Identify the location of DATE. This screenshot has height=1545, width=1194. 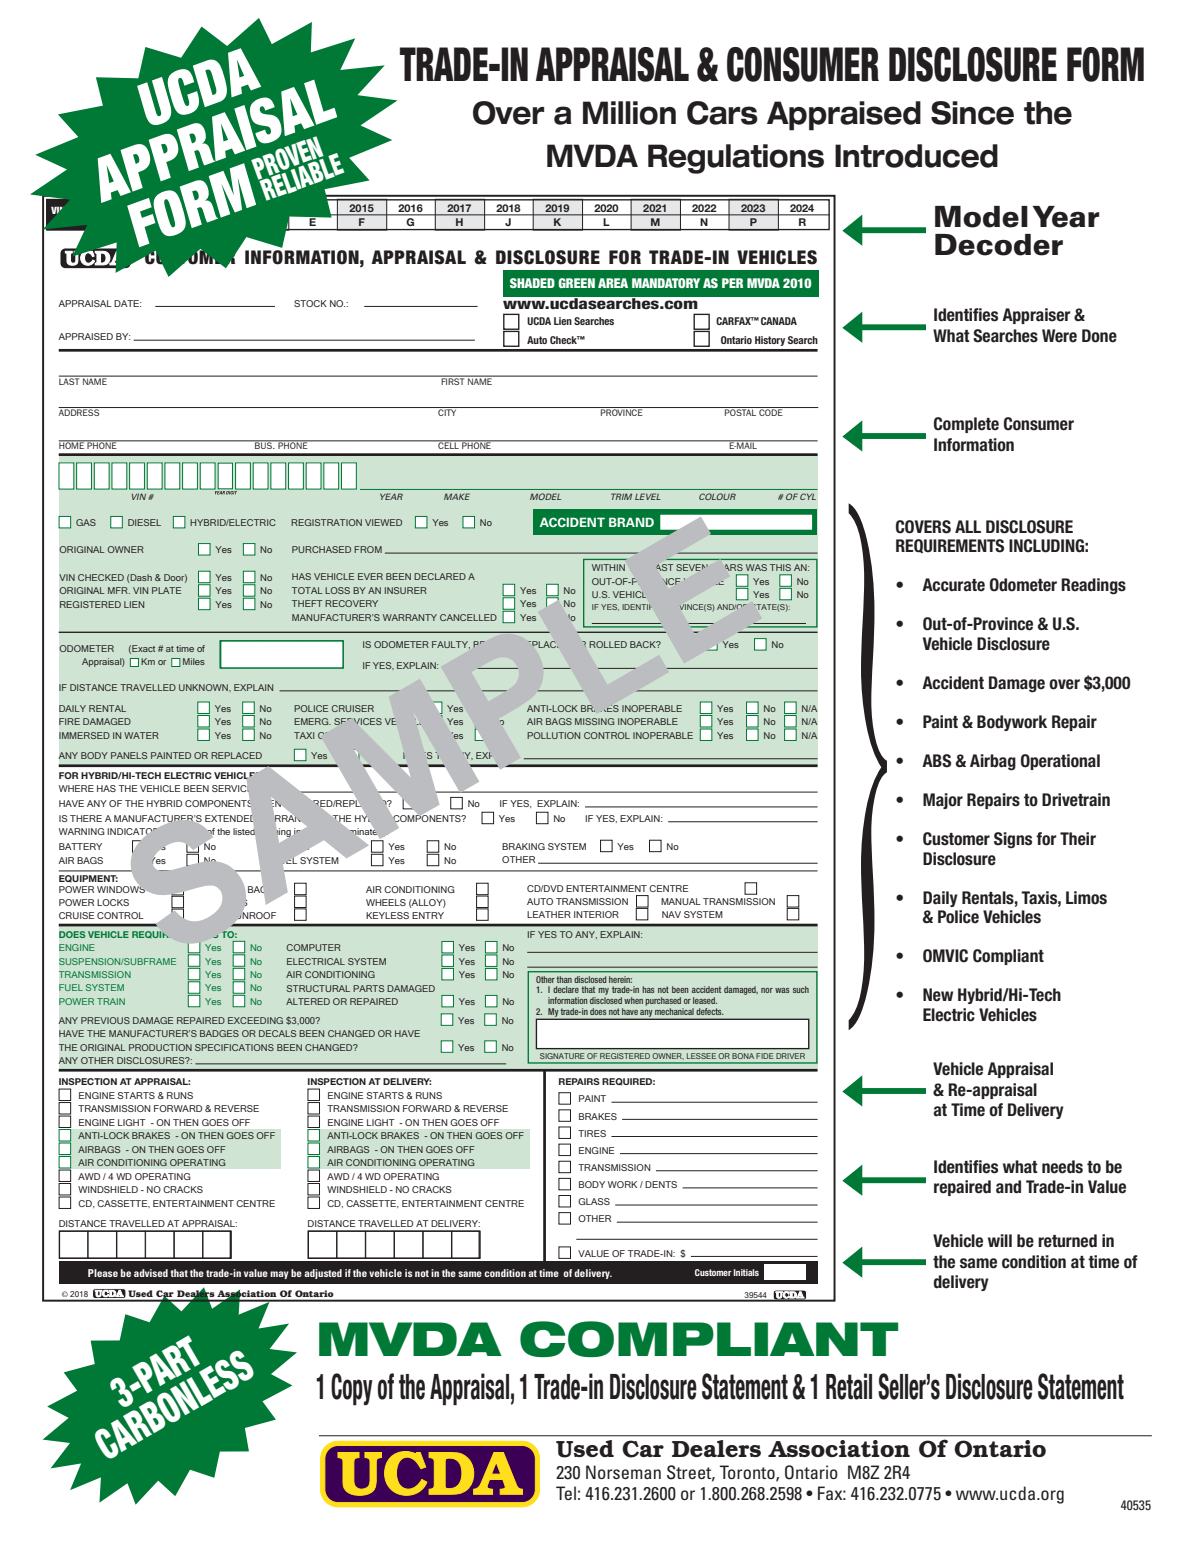
(127, 303).
